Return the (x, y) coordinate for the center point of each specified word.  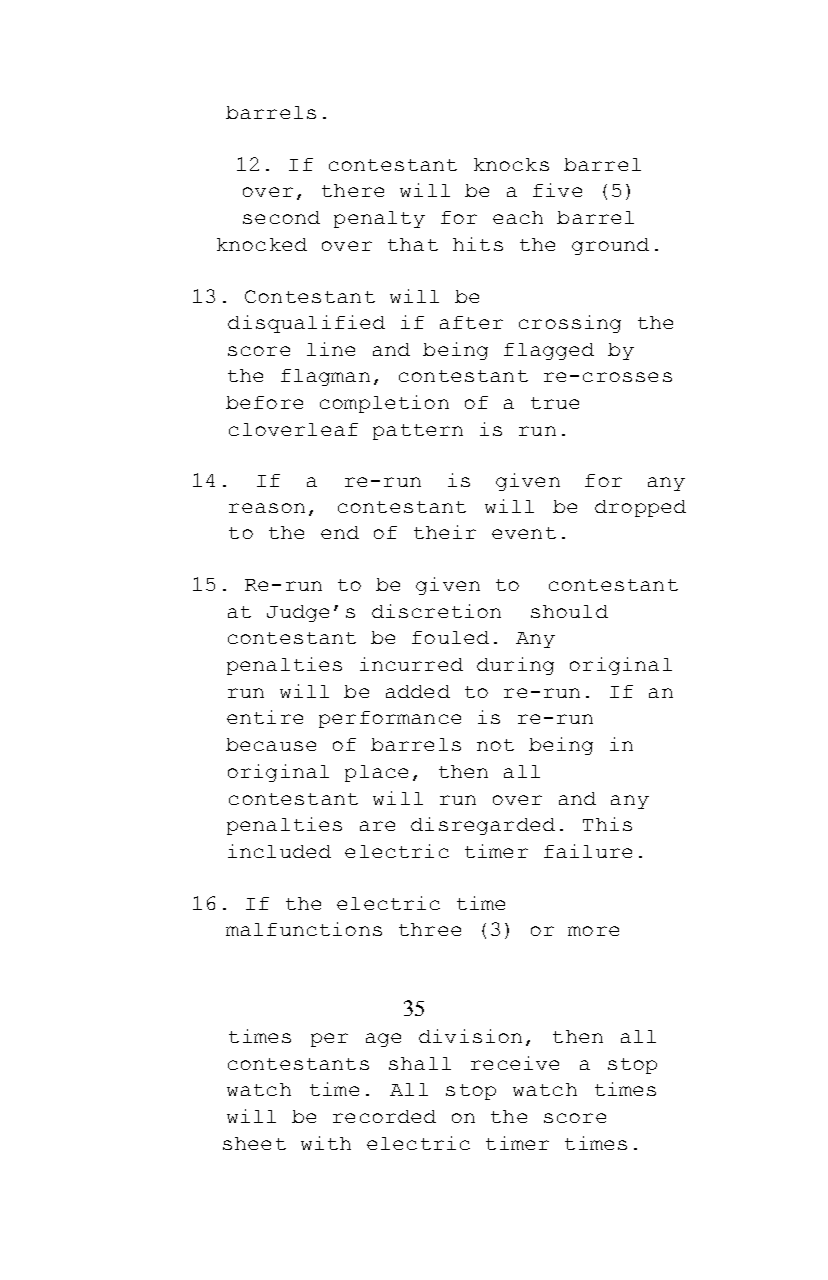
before (264, 402)
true (555, 403)
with (326, 1143)
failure (588, 851)
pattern (418, 432)
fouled (450, 637)
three (430, 929)
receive (515, 1063)
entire (265, 717)
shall (420, 1063)
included (279, 851)
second (281, 217)
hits (478, 244)
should (569, 611)
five (557, 190)
